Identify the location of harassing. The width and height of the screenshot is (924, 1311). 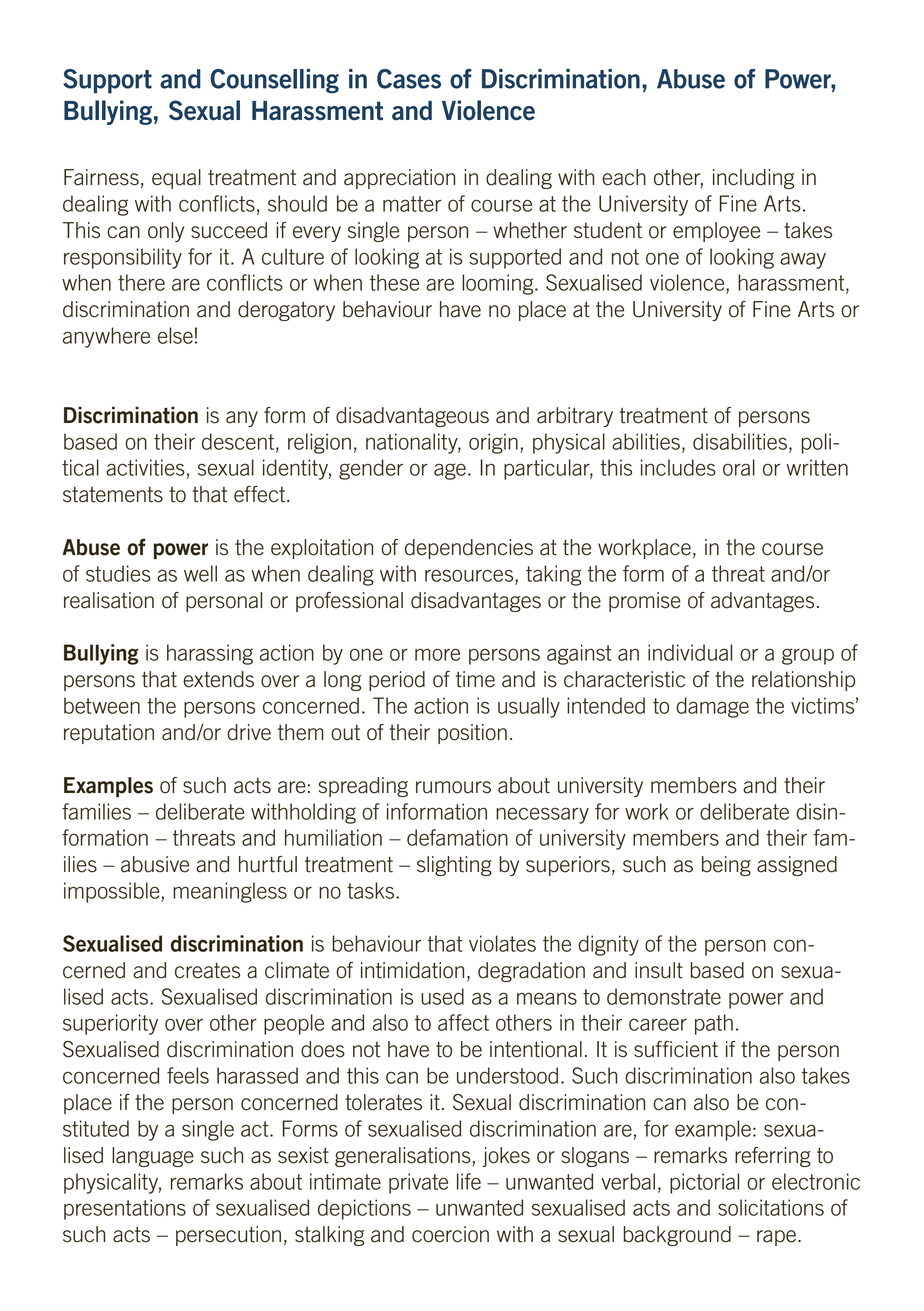
(210, 654).
